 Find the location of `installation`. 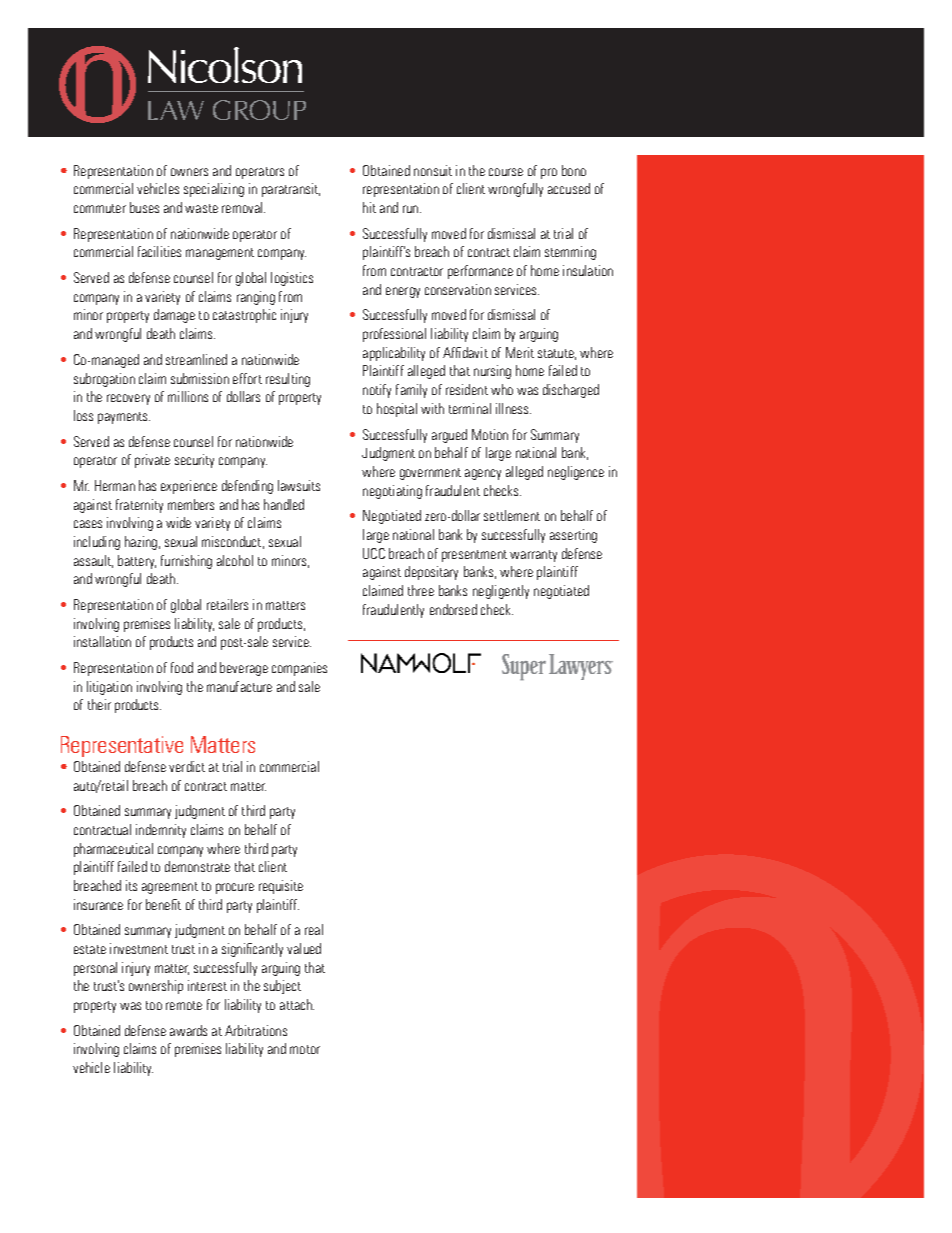

installation is located at coordinates (102, 641).
